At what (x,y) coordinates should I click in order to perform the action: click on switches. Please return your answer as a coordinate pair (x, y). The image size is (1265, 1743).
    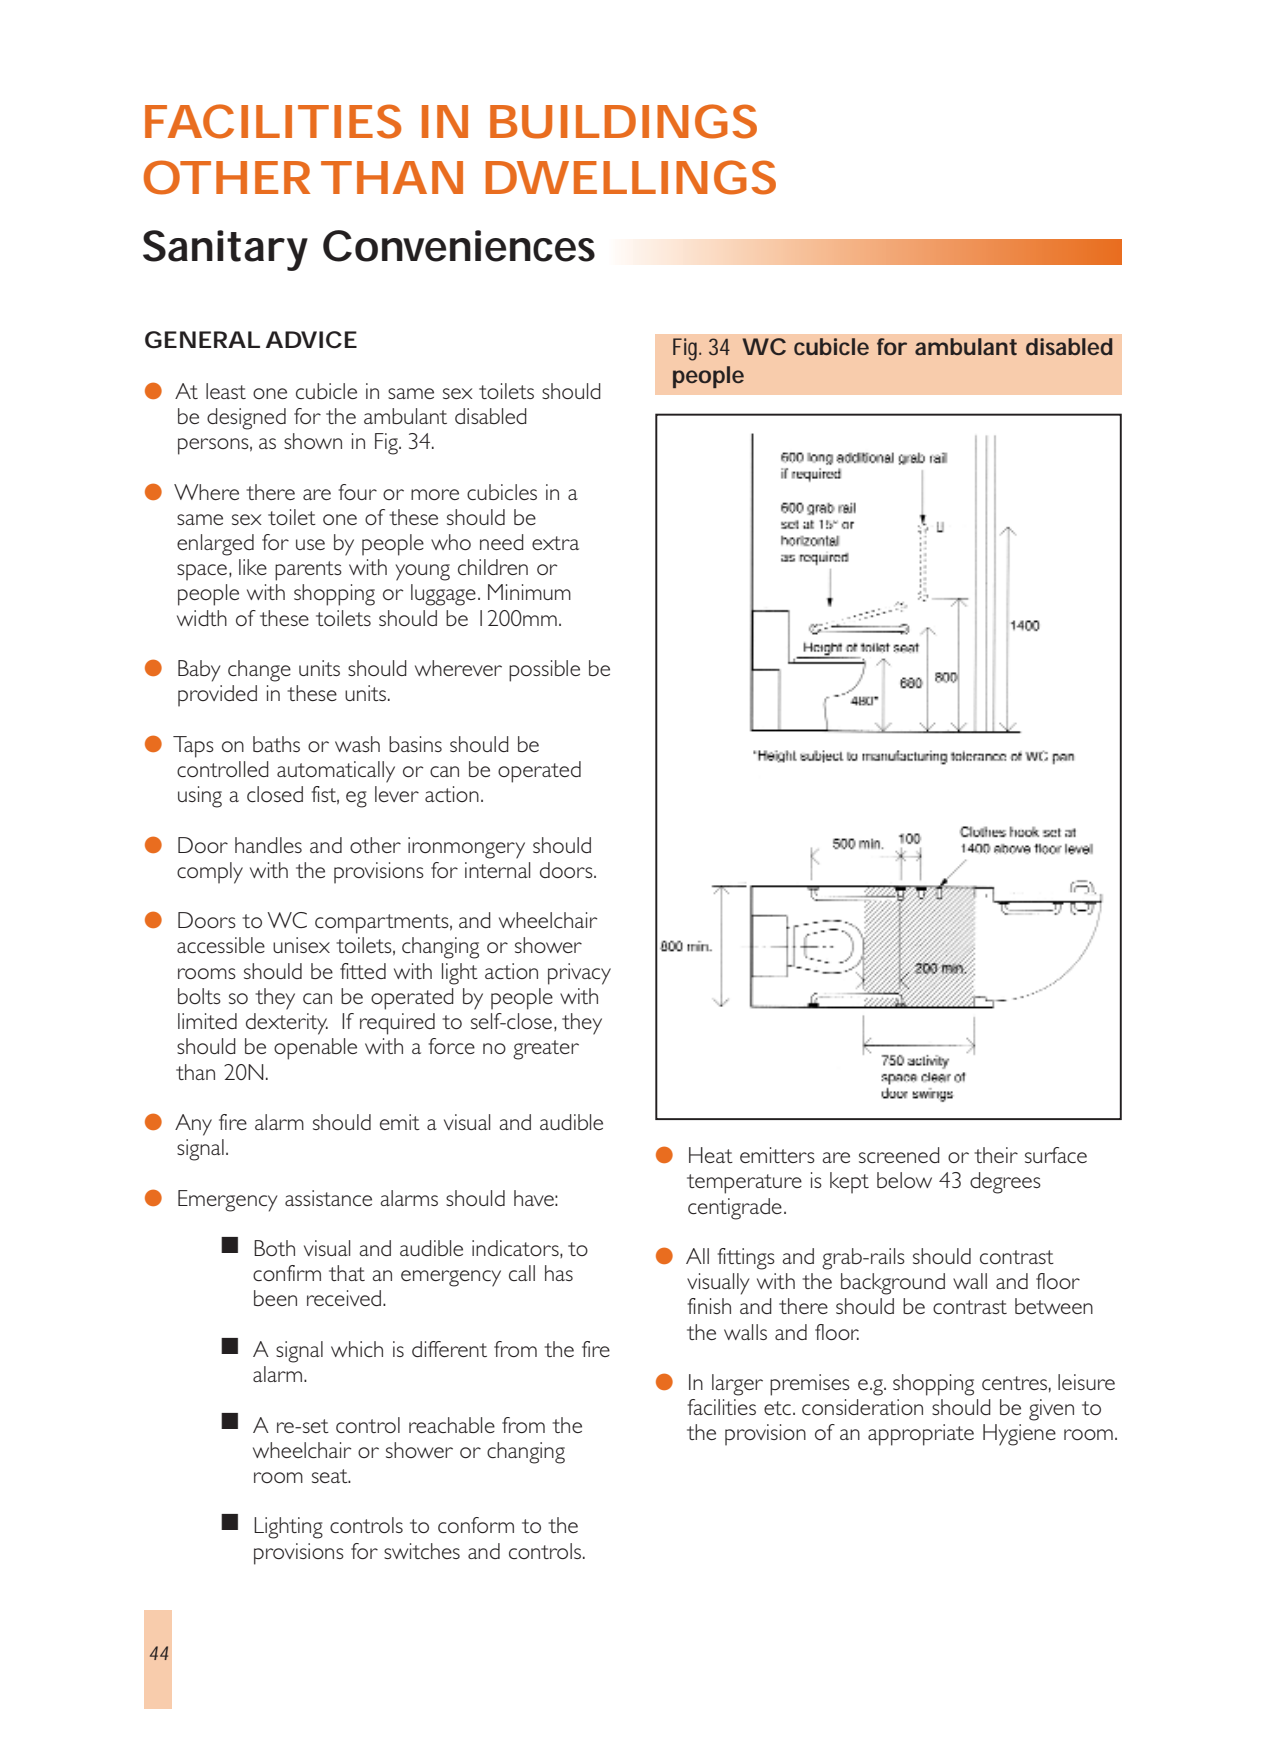
    Looking at the image, I should click on (422, 1551).
